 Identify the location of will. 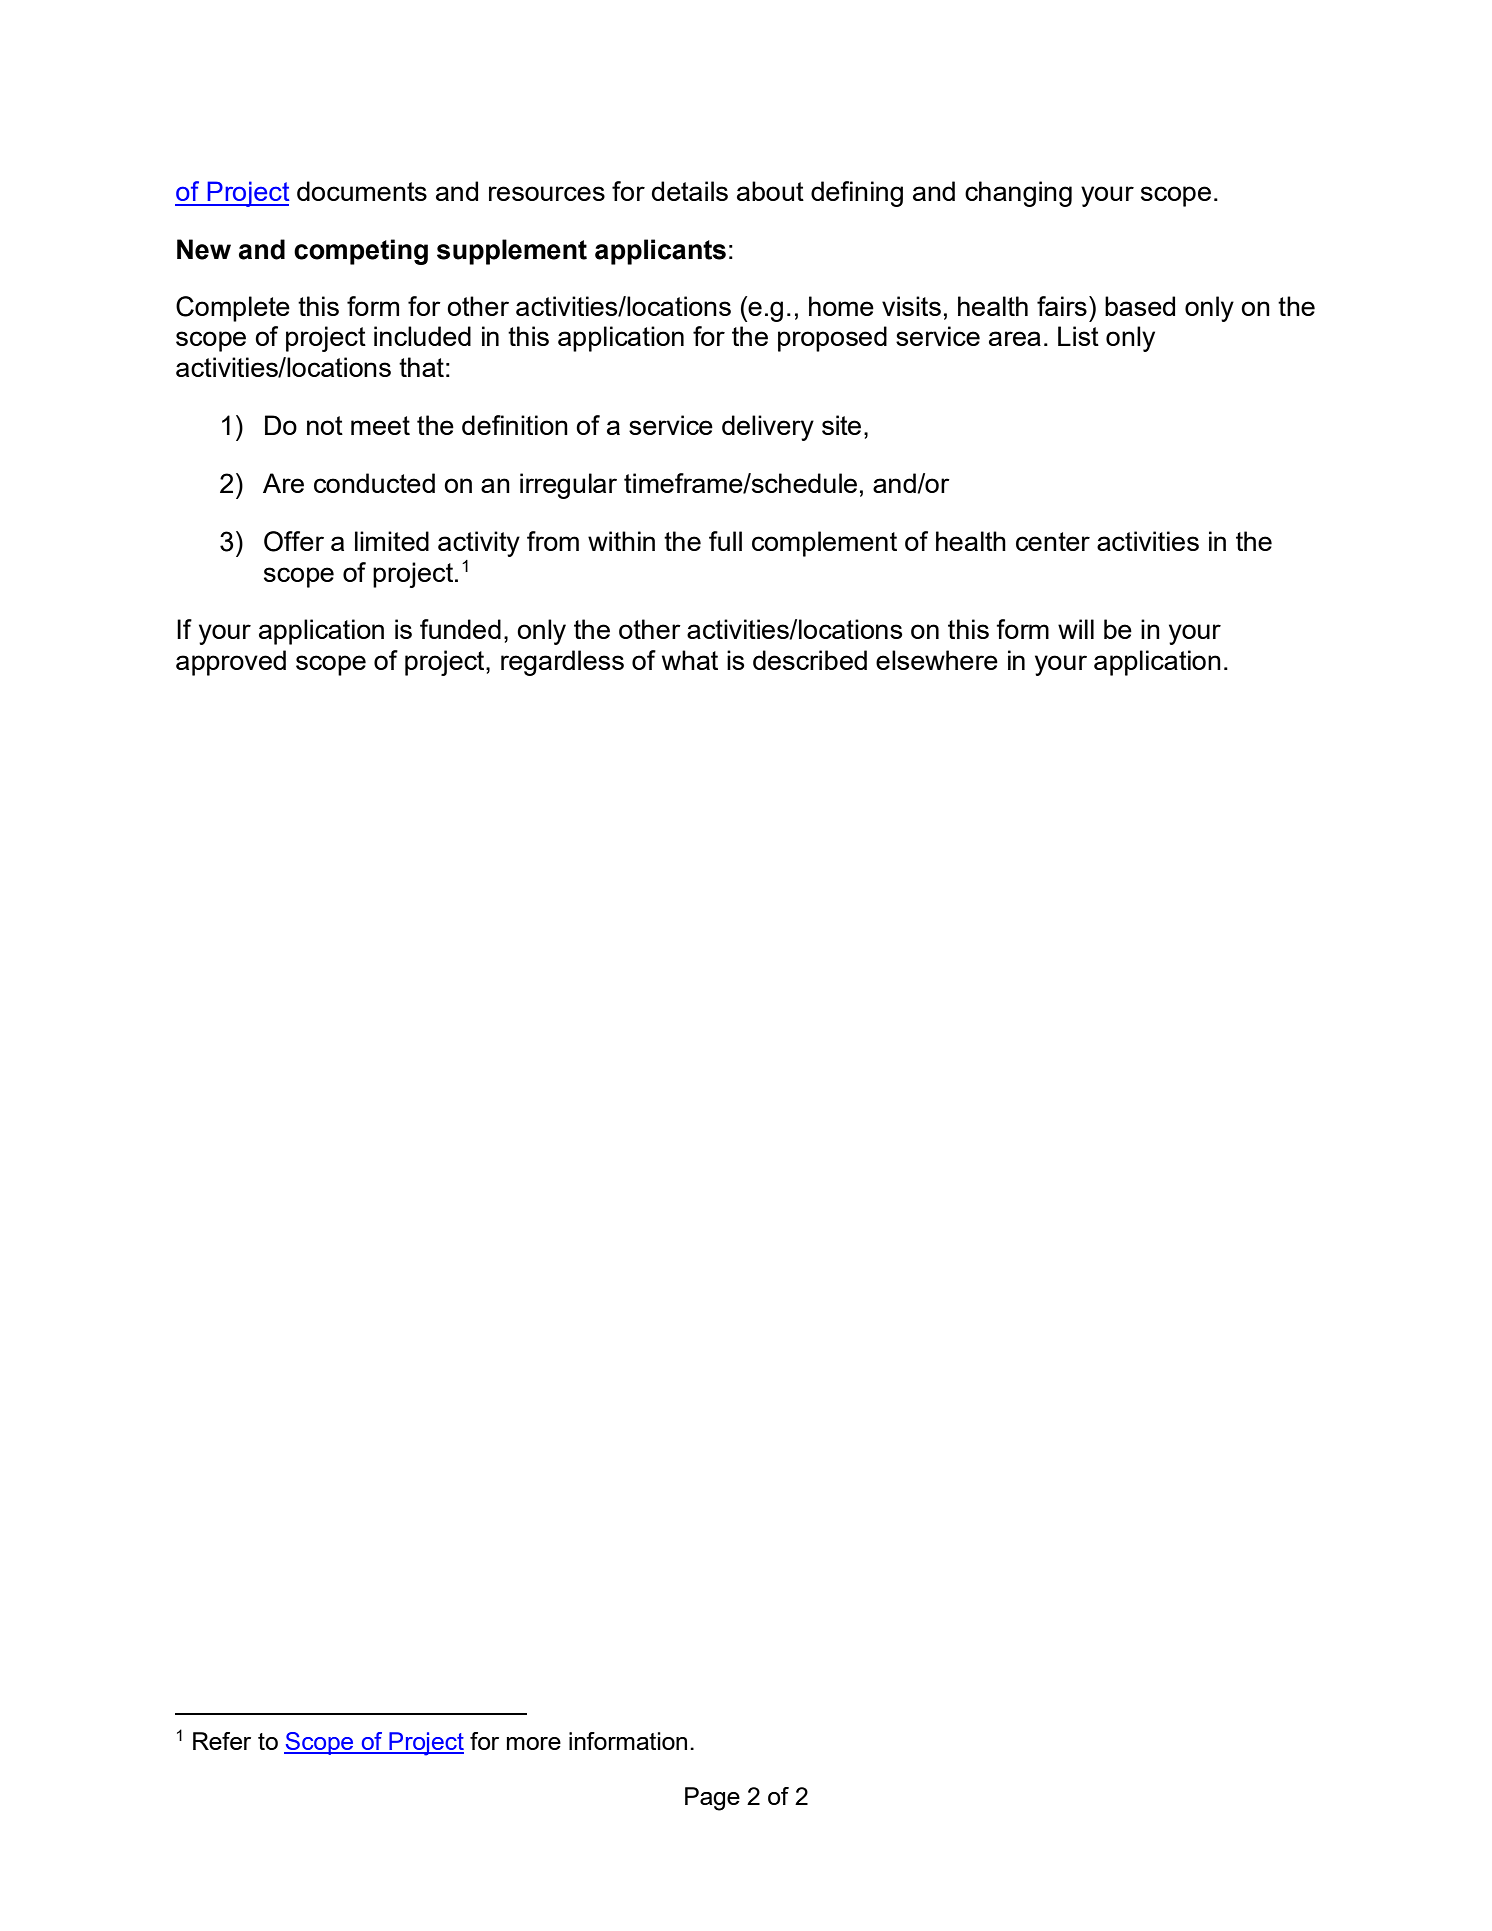
(1076, 629).
